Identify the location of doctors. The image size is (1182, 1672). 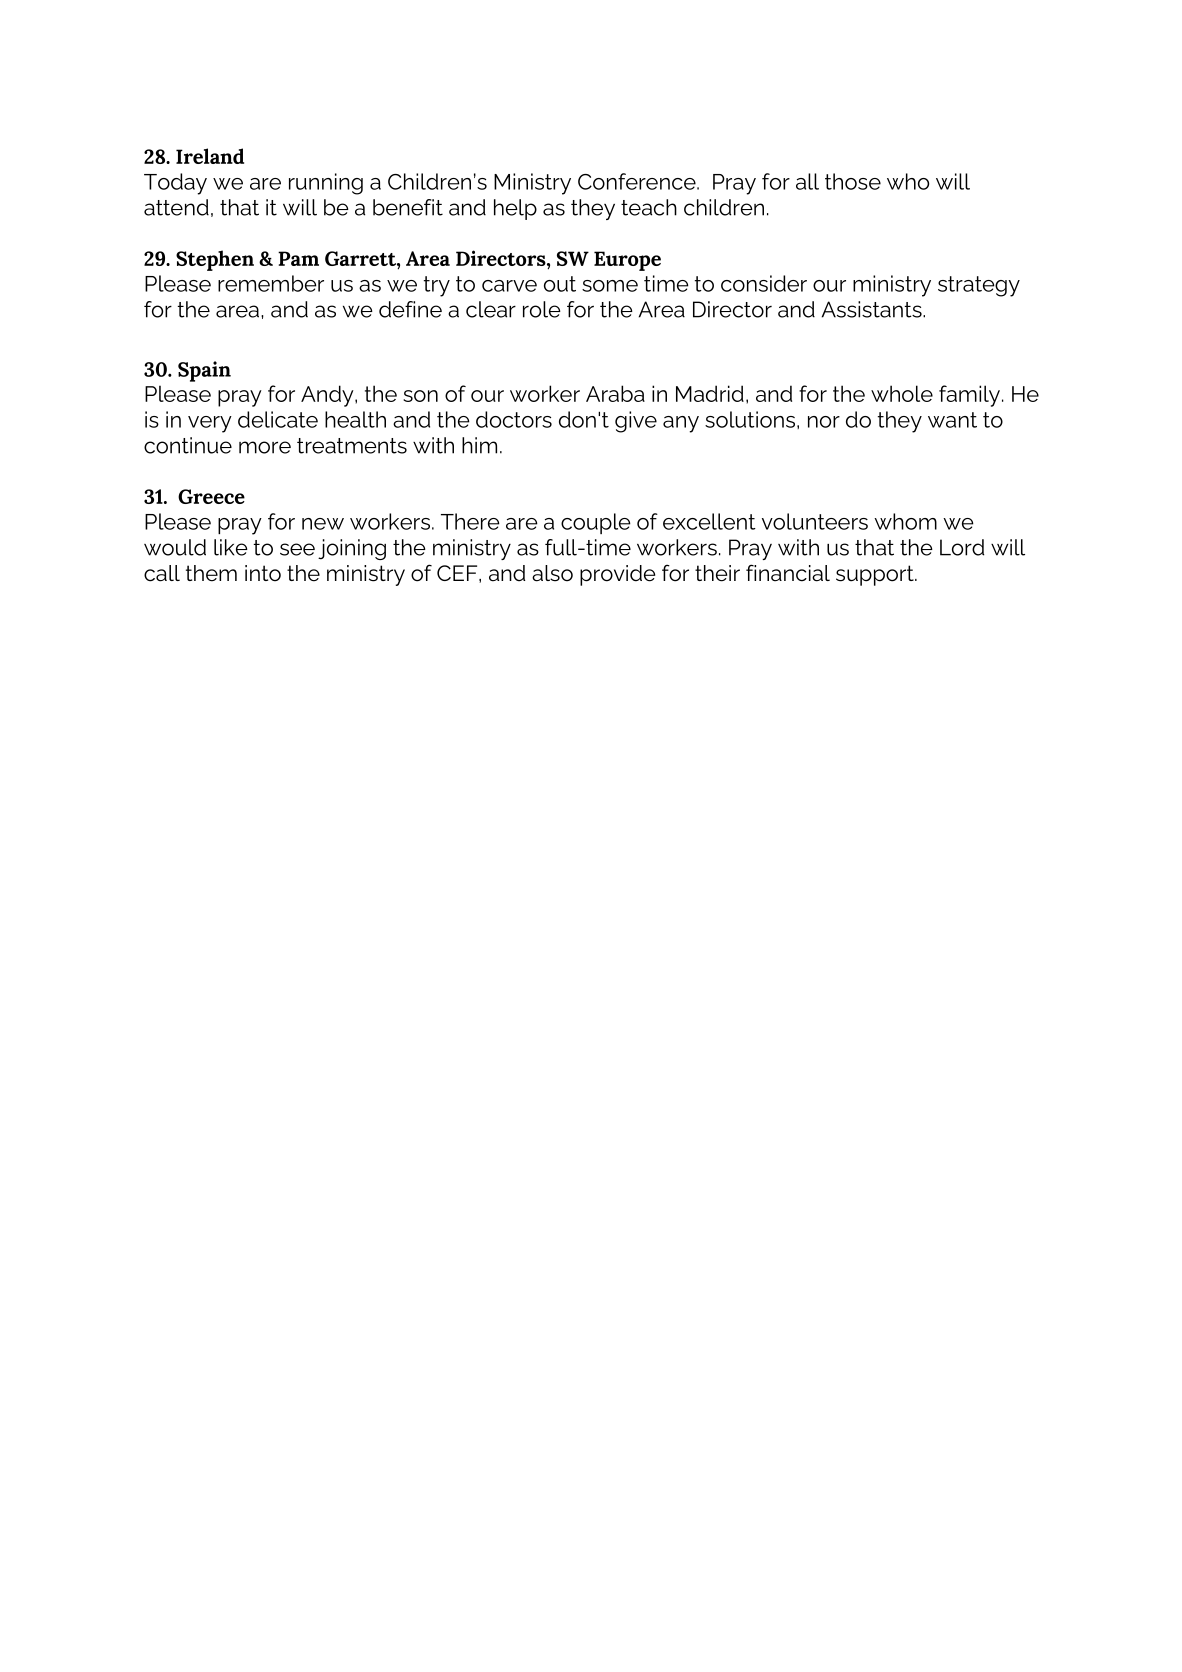
(514, 419).
